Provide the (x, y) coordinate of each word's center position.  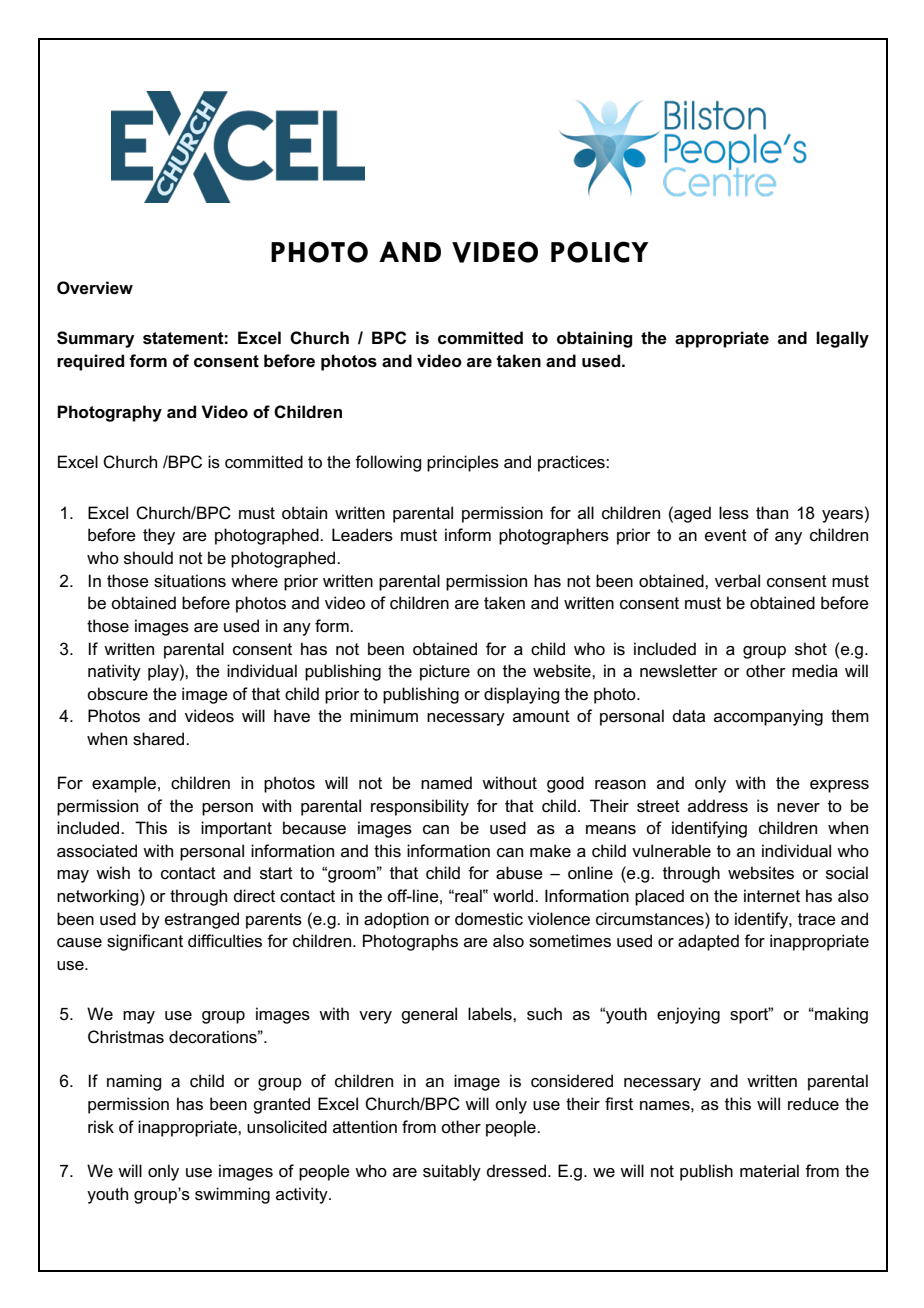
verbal (737, 581)
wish (113, 873)
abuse (519, 873)
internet (772, 896)
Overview (95, 288)
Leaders (362, 535)
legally (842, 339)
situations (190, 581)
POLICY (599, 252)
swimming (232, 1195)
